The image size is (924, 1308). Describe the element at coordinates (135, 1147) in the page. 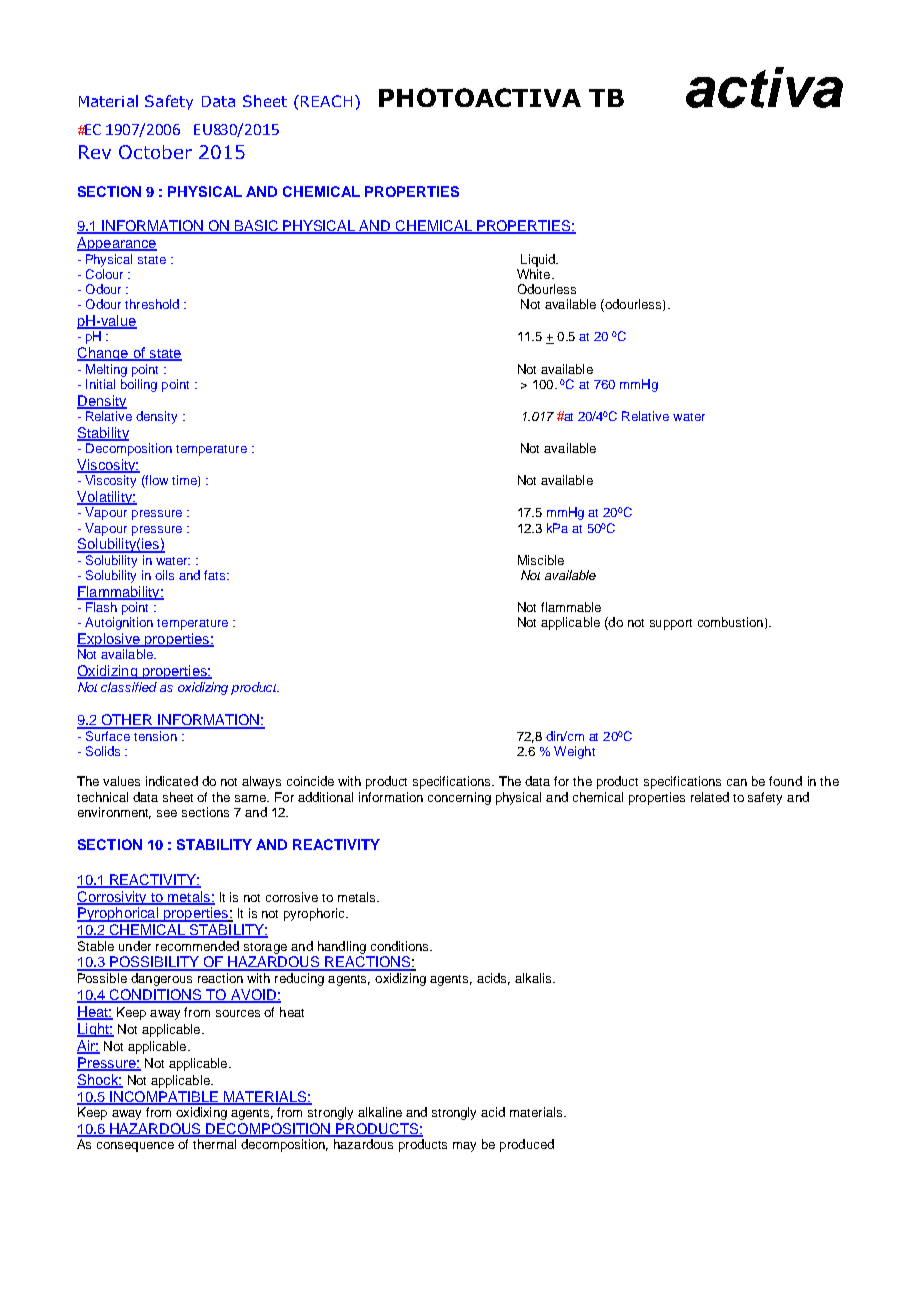

I see `consequence` at that location.
